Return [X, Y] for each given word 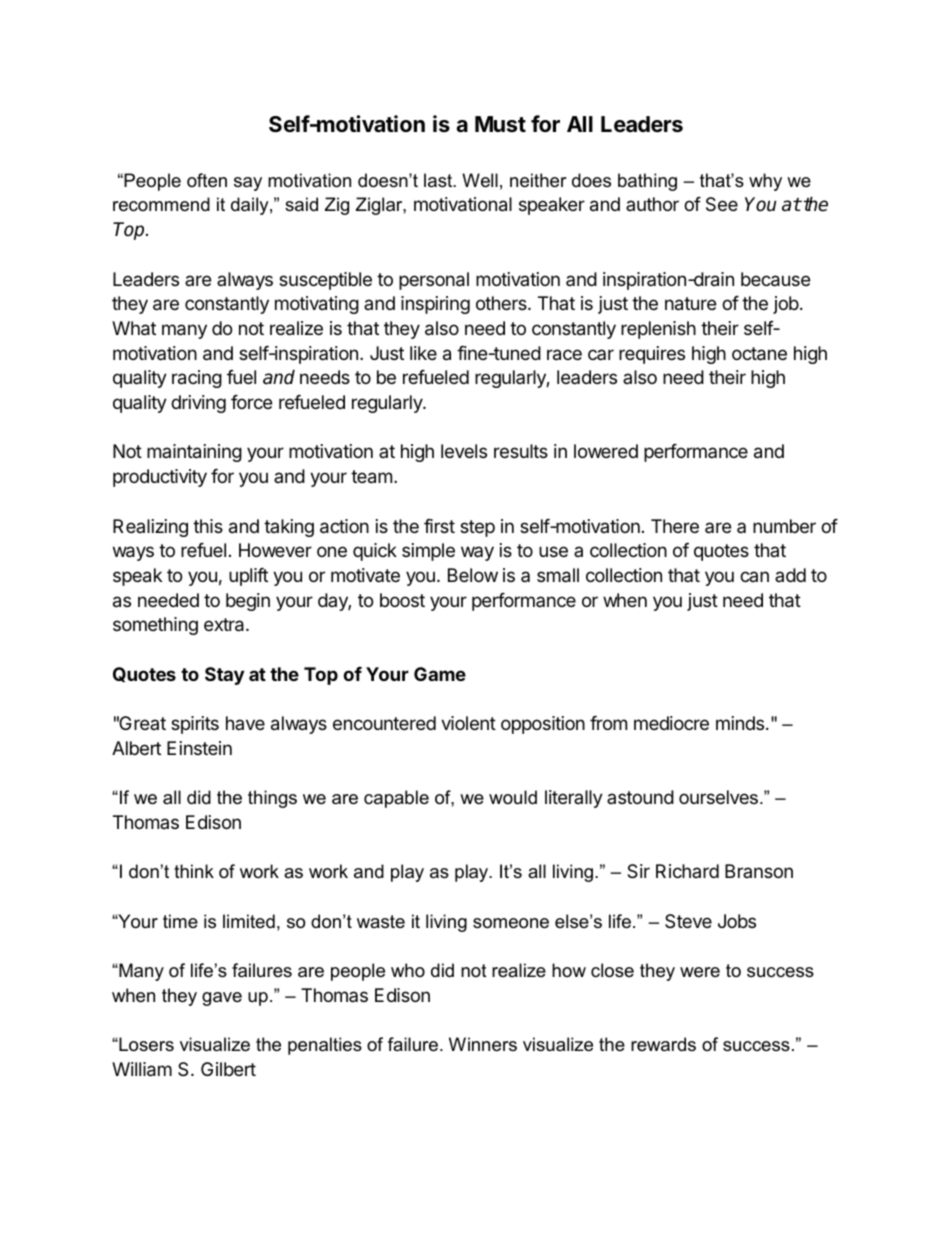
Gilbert [228, 1069]
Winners [483, 1044]
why [765, 182]
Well [480, 180]
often [207, 180]
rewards [663, 1044]
